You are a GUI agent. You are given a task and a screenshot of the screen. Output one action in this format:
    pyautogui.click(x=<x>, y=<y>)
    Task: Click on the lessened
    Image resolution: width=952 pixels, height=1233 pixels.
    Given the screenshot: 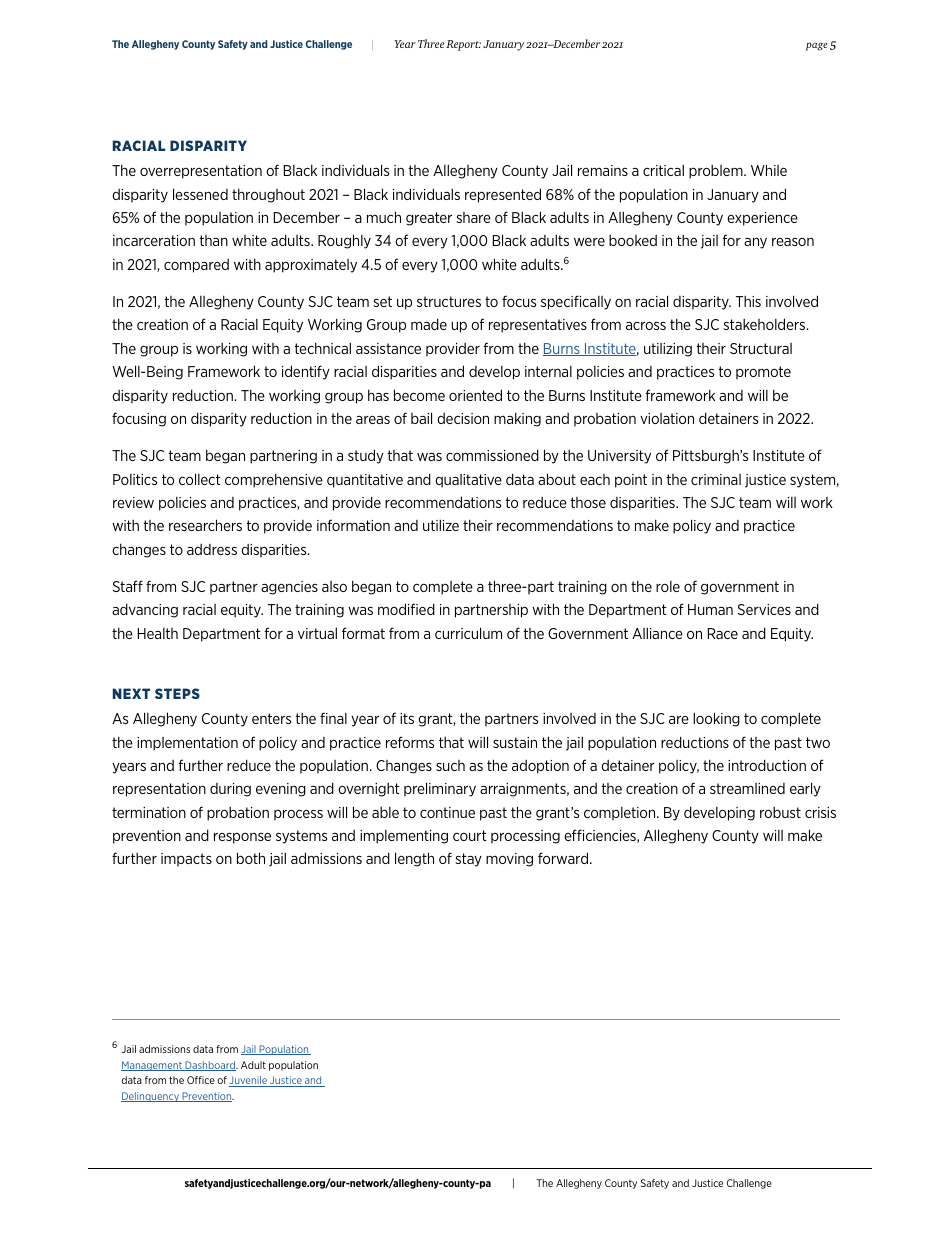 What is the action you would take?
    pyautogui.click(x=200, y=194)
